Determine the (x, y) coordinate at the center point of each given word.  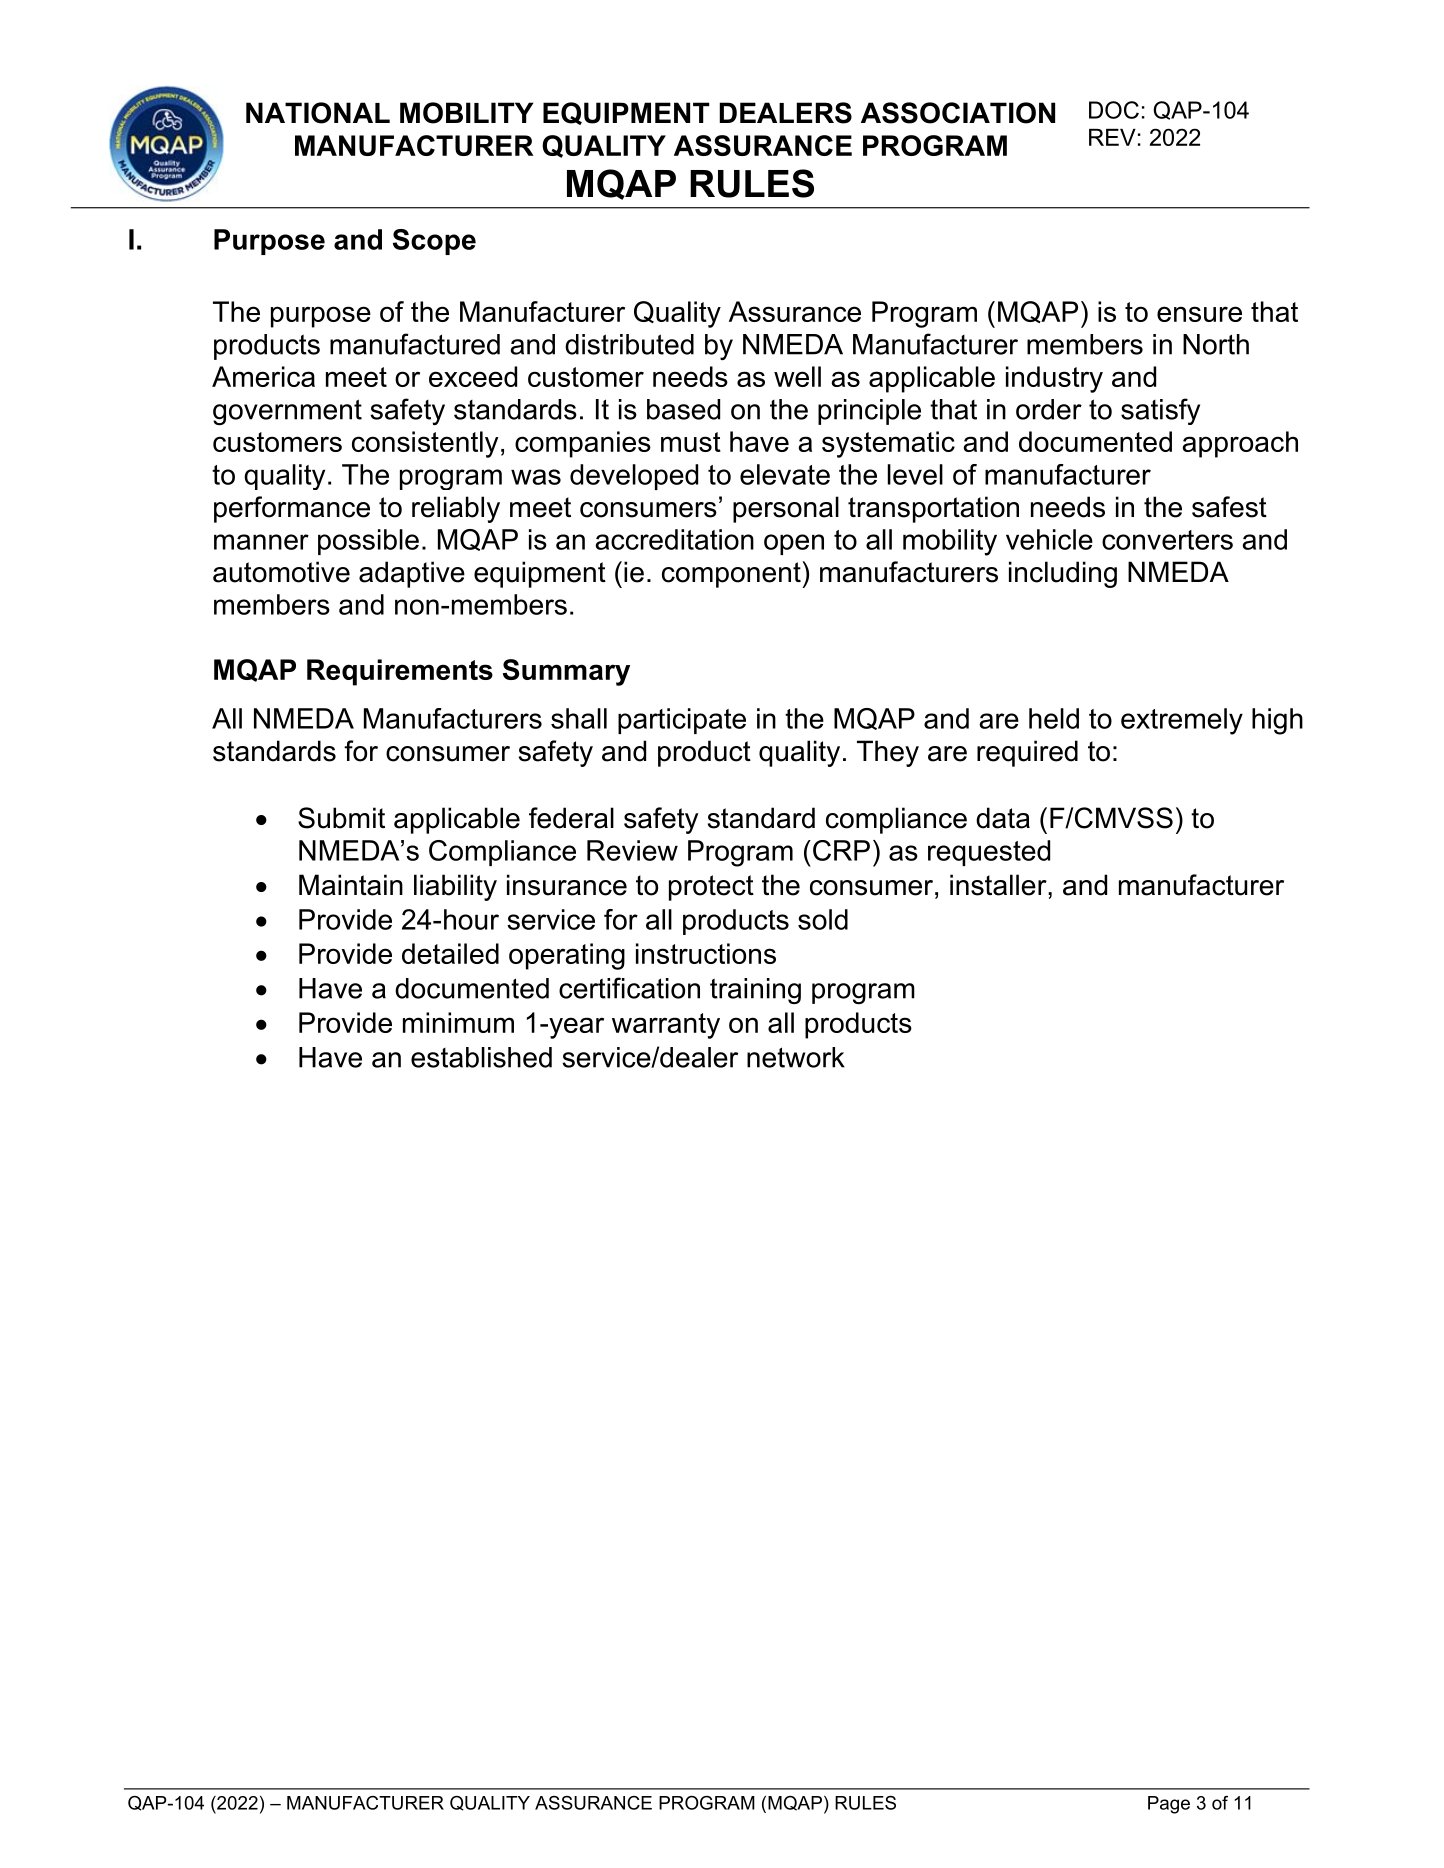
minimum (458, 1022)
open (794, 544)
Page (1169, 1805)
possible (368, 542)
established (481, 1057)
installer (999, 885)
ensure (1199, 314)
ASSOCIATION (958, 113)
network (796, 1057)
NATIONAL (318, 113)
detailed (450, 953)
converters (1167, 540)
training (755, 991)
